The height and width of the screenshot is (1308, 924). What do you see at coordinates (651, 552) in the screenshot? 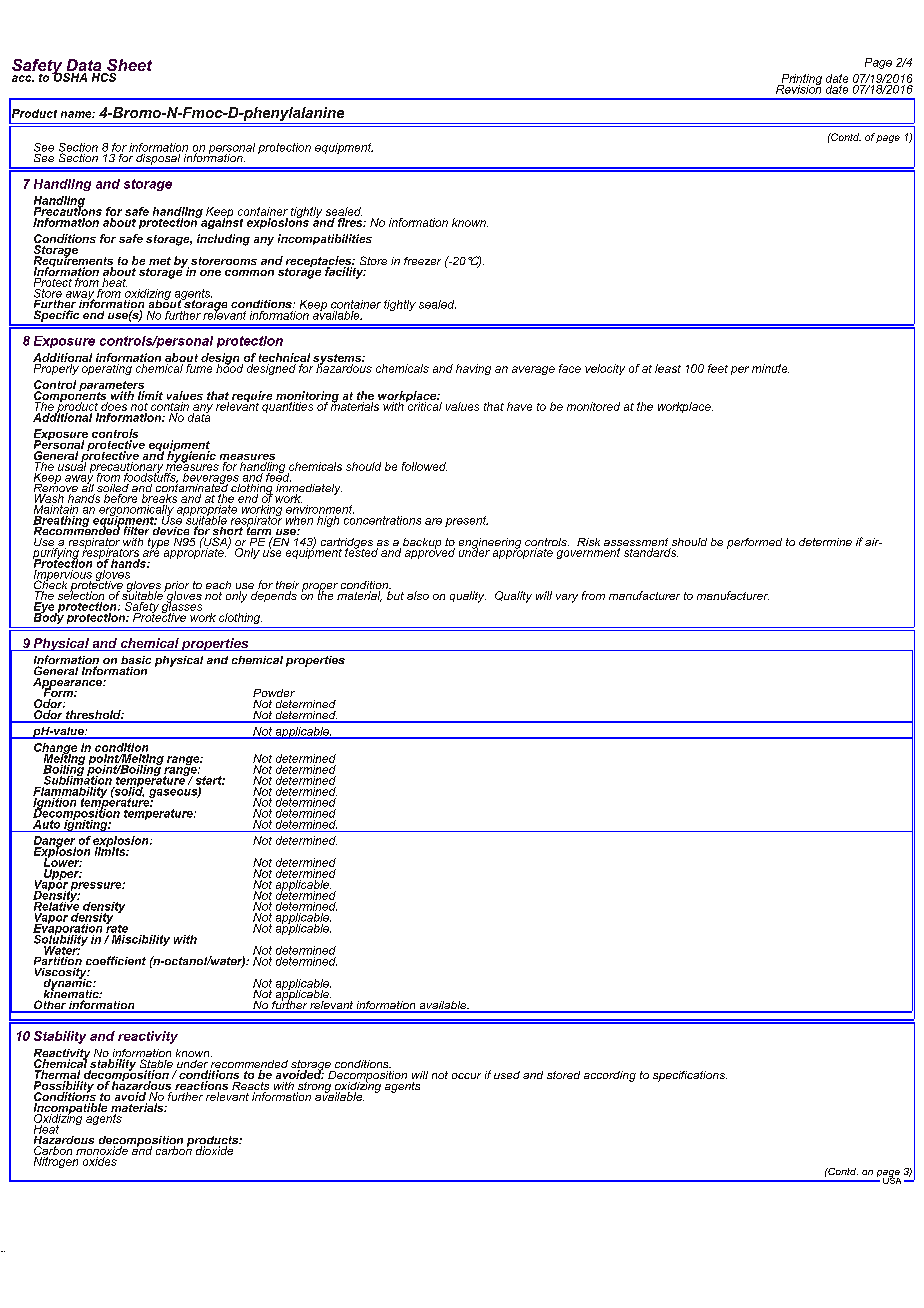
I see `standards` at bounding box center [651, 552].
